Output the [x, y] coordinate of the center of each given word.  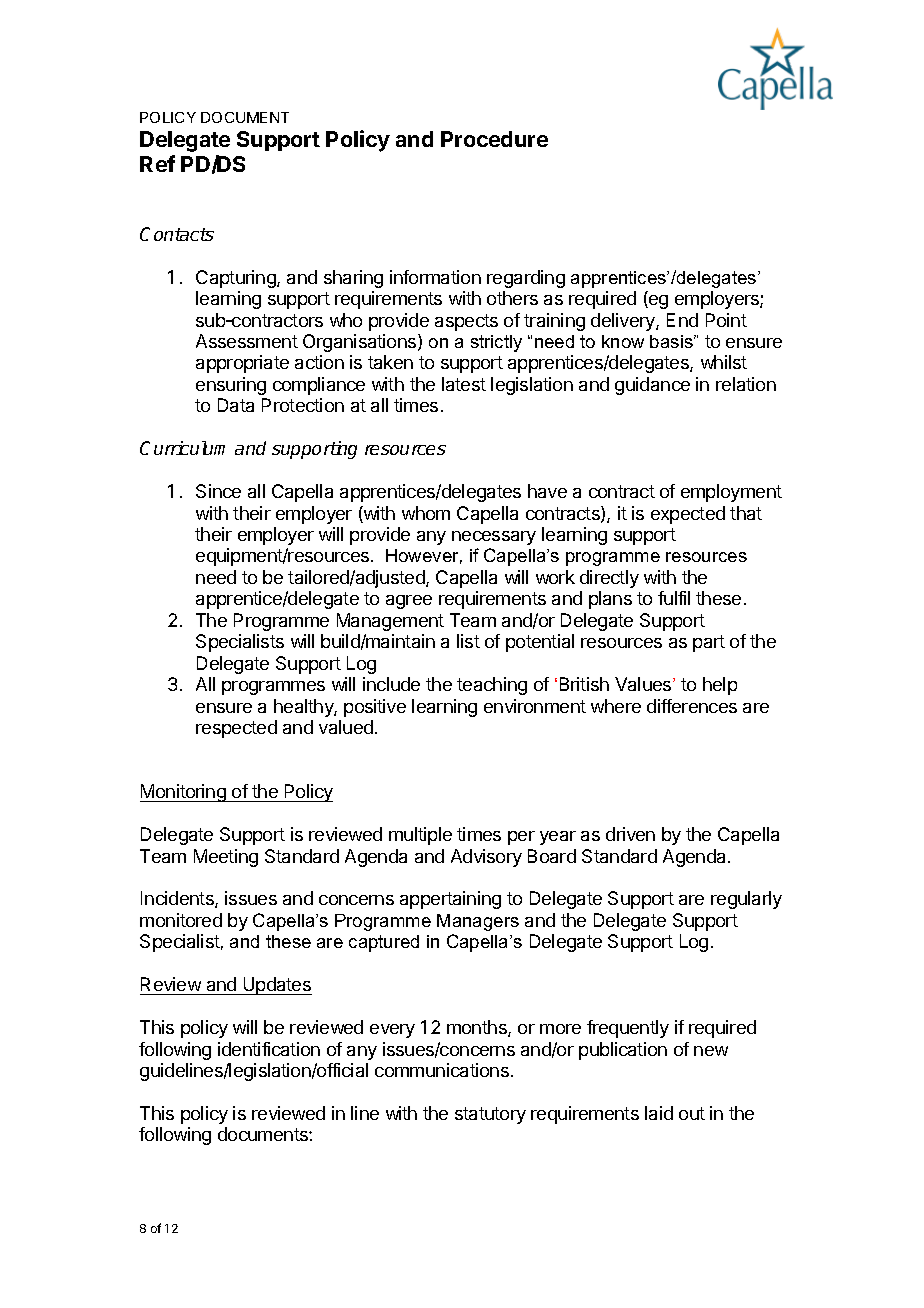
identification [269, 1049]
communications [442, 1070]
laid [659, 1113]
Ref [157, 163]
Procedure [494, 139]
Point [726, 320]
